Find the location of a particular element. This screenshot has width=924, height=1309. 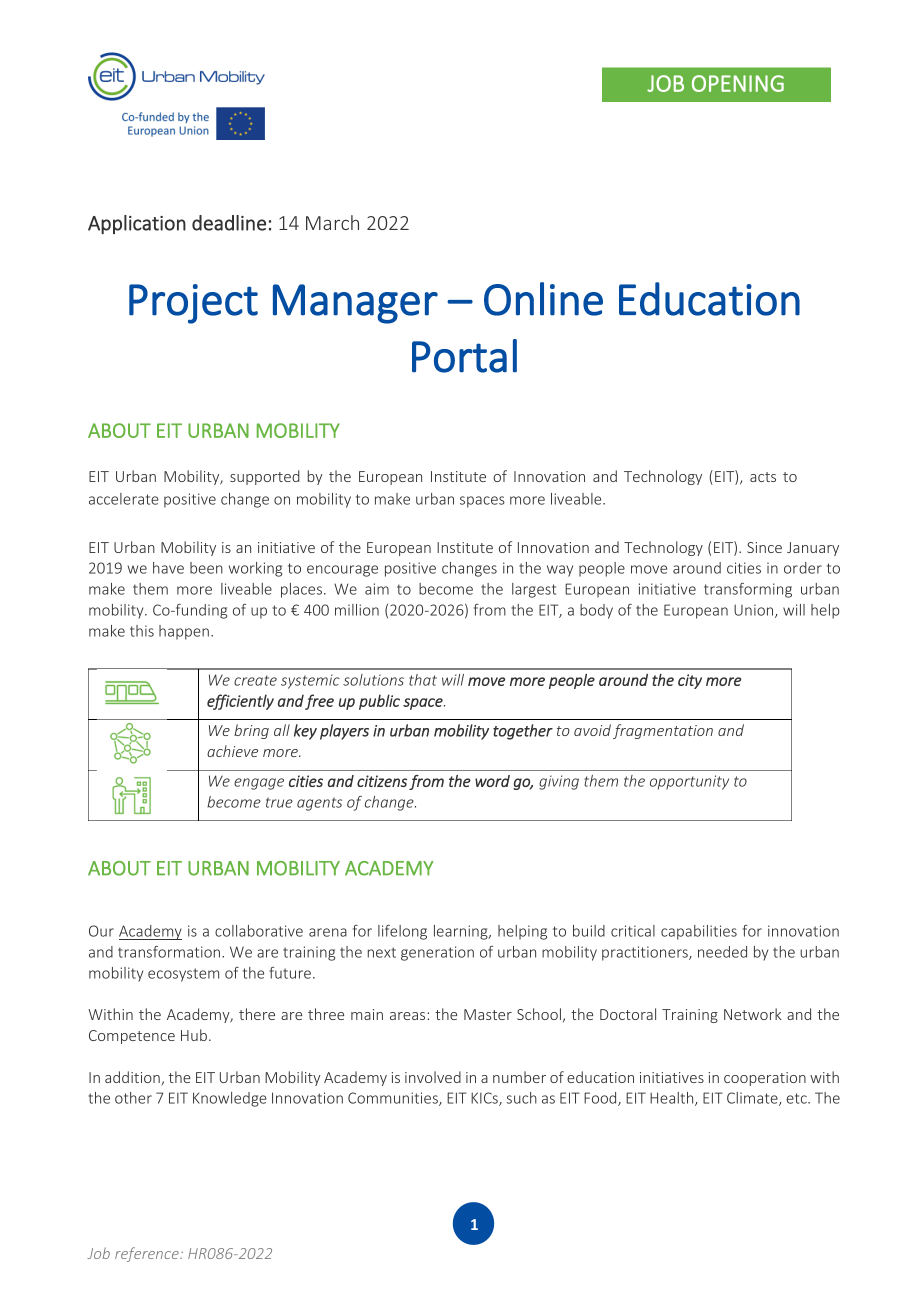

reference is located at coordinates (148, 1254).
